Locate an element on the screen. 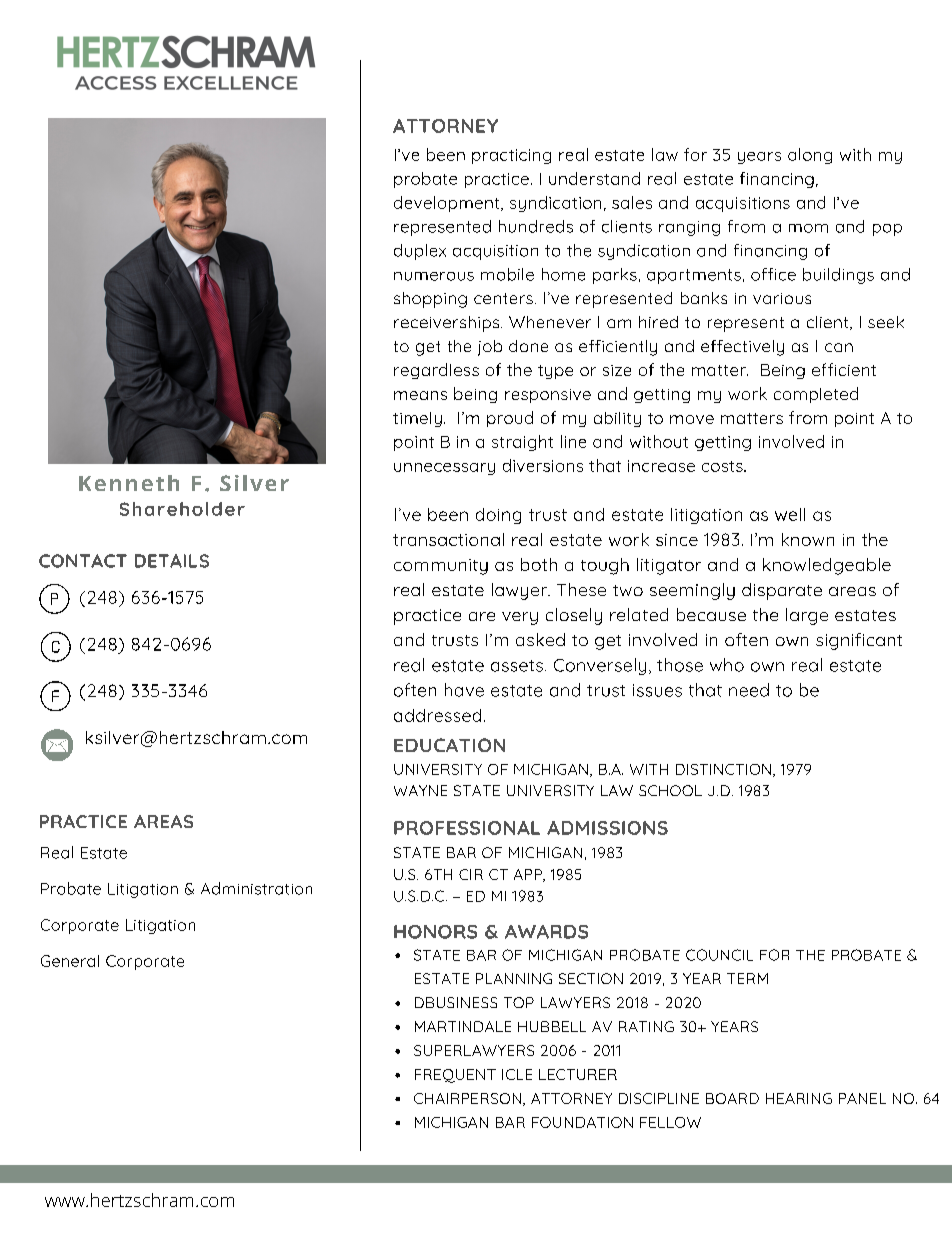 Image resolution: width=952 pixels, height=1233 pixels. development is located at coordinates (448, 204).
